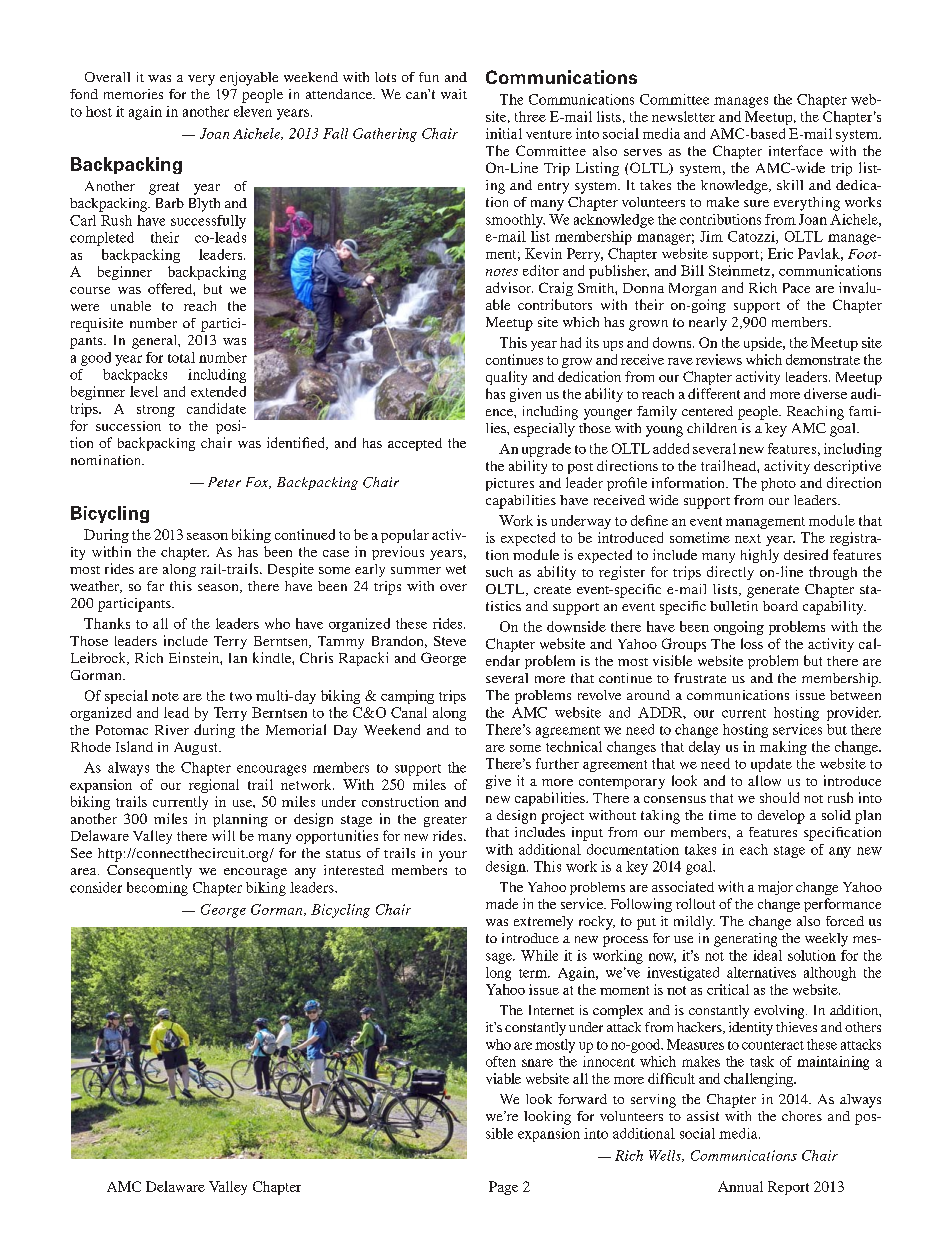  Describe the element at coordinates (796, 150) in the page. I see `interface` at that location.
